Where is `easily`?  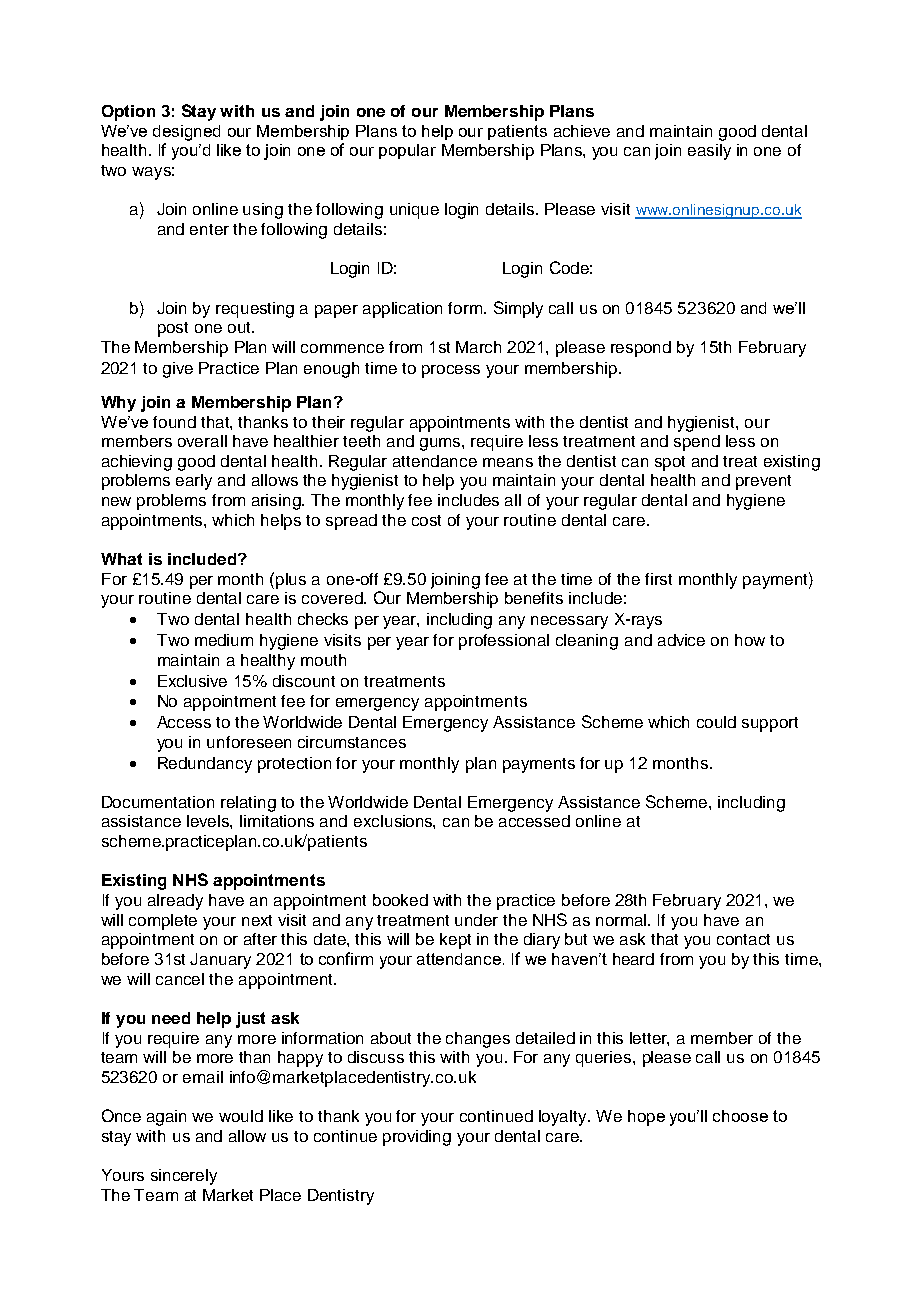 easily is located at coordinates (709, 152).
